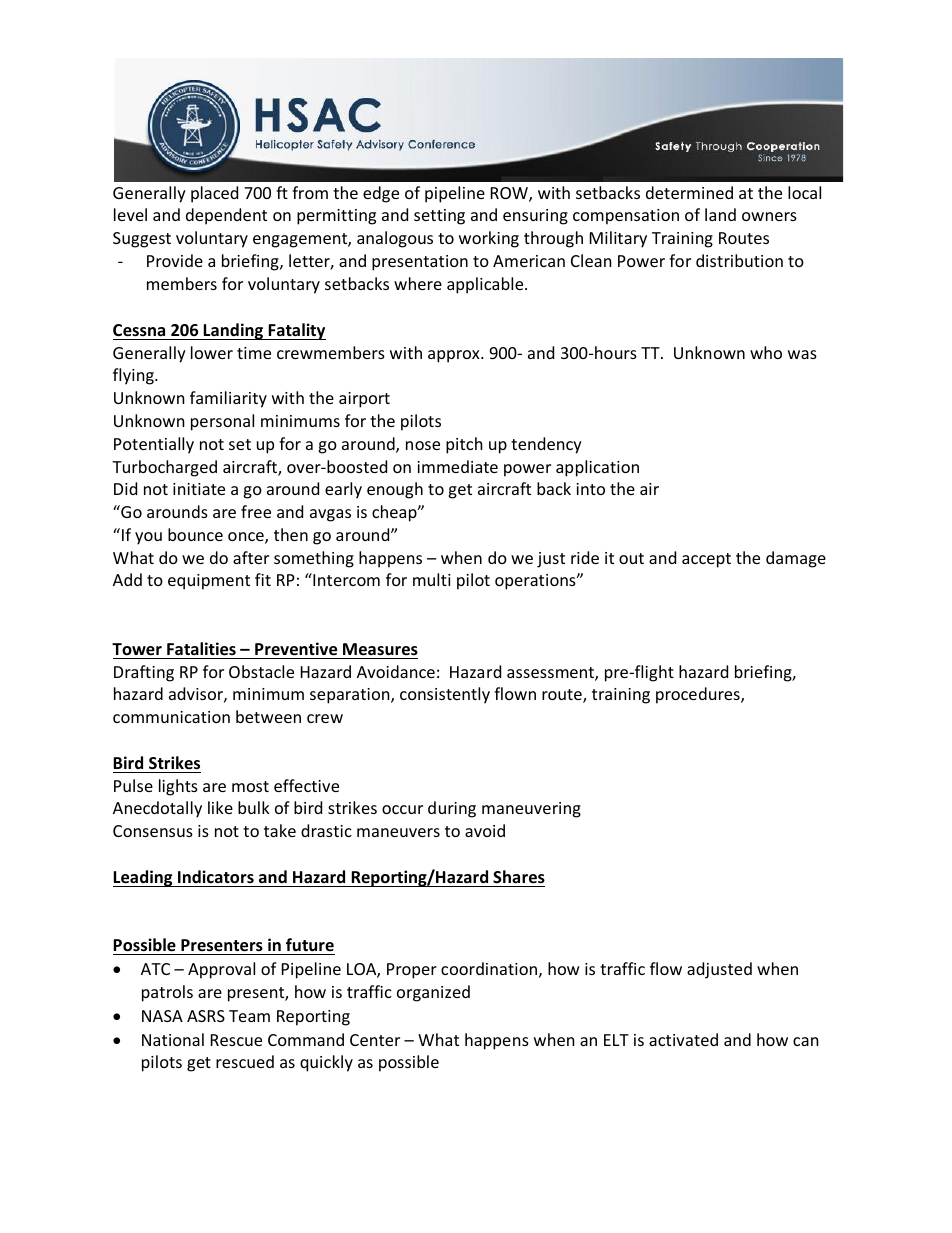  I want to click on owners, so click(769, 216).
